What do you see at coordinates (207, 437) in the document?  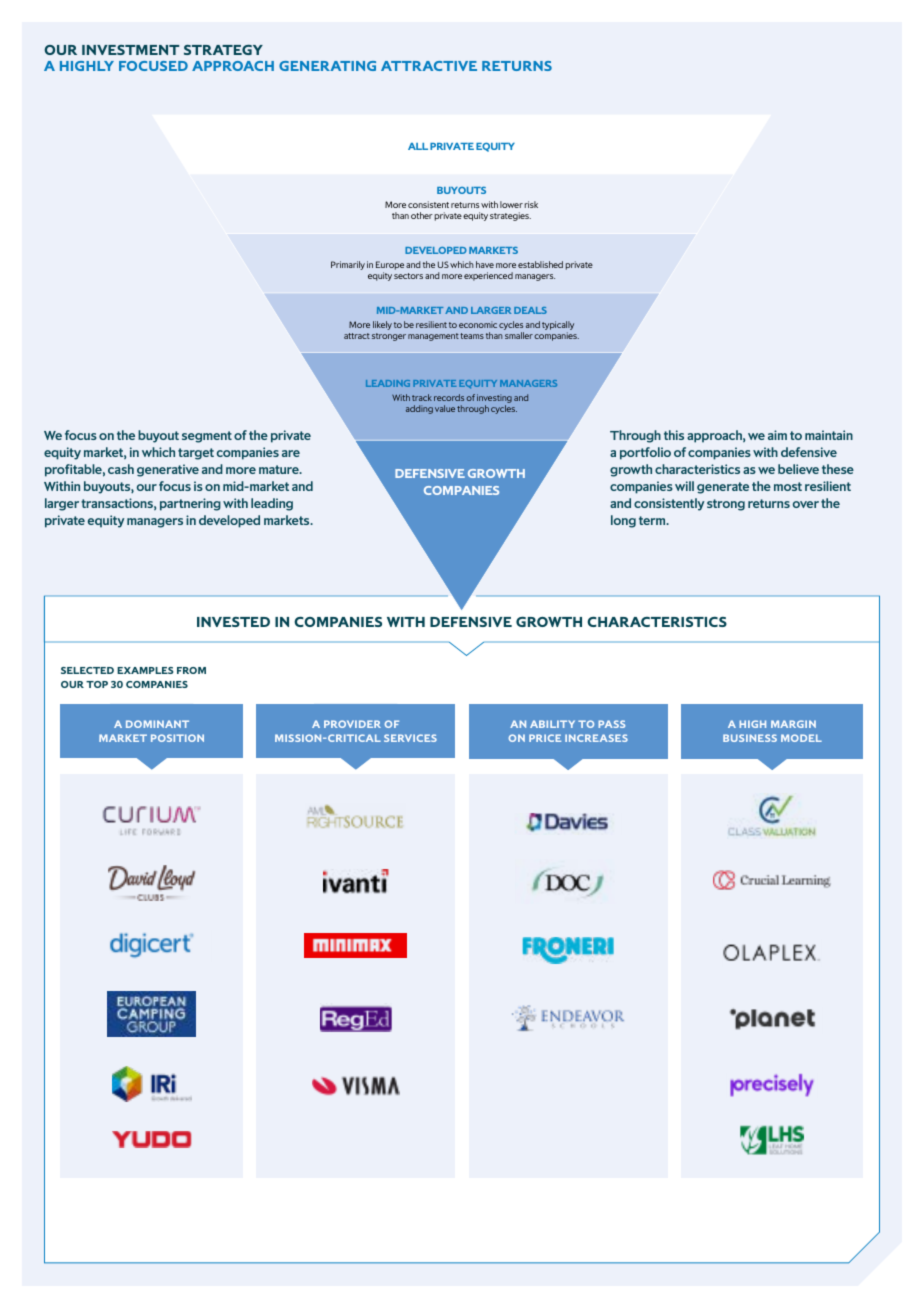 I see `segment` at bounding box center [207, 437].
